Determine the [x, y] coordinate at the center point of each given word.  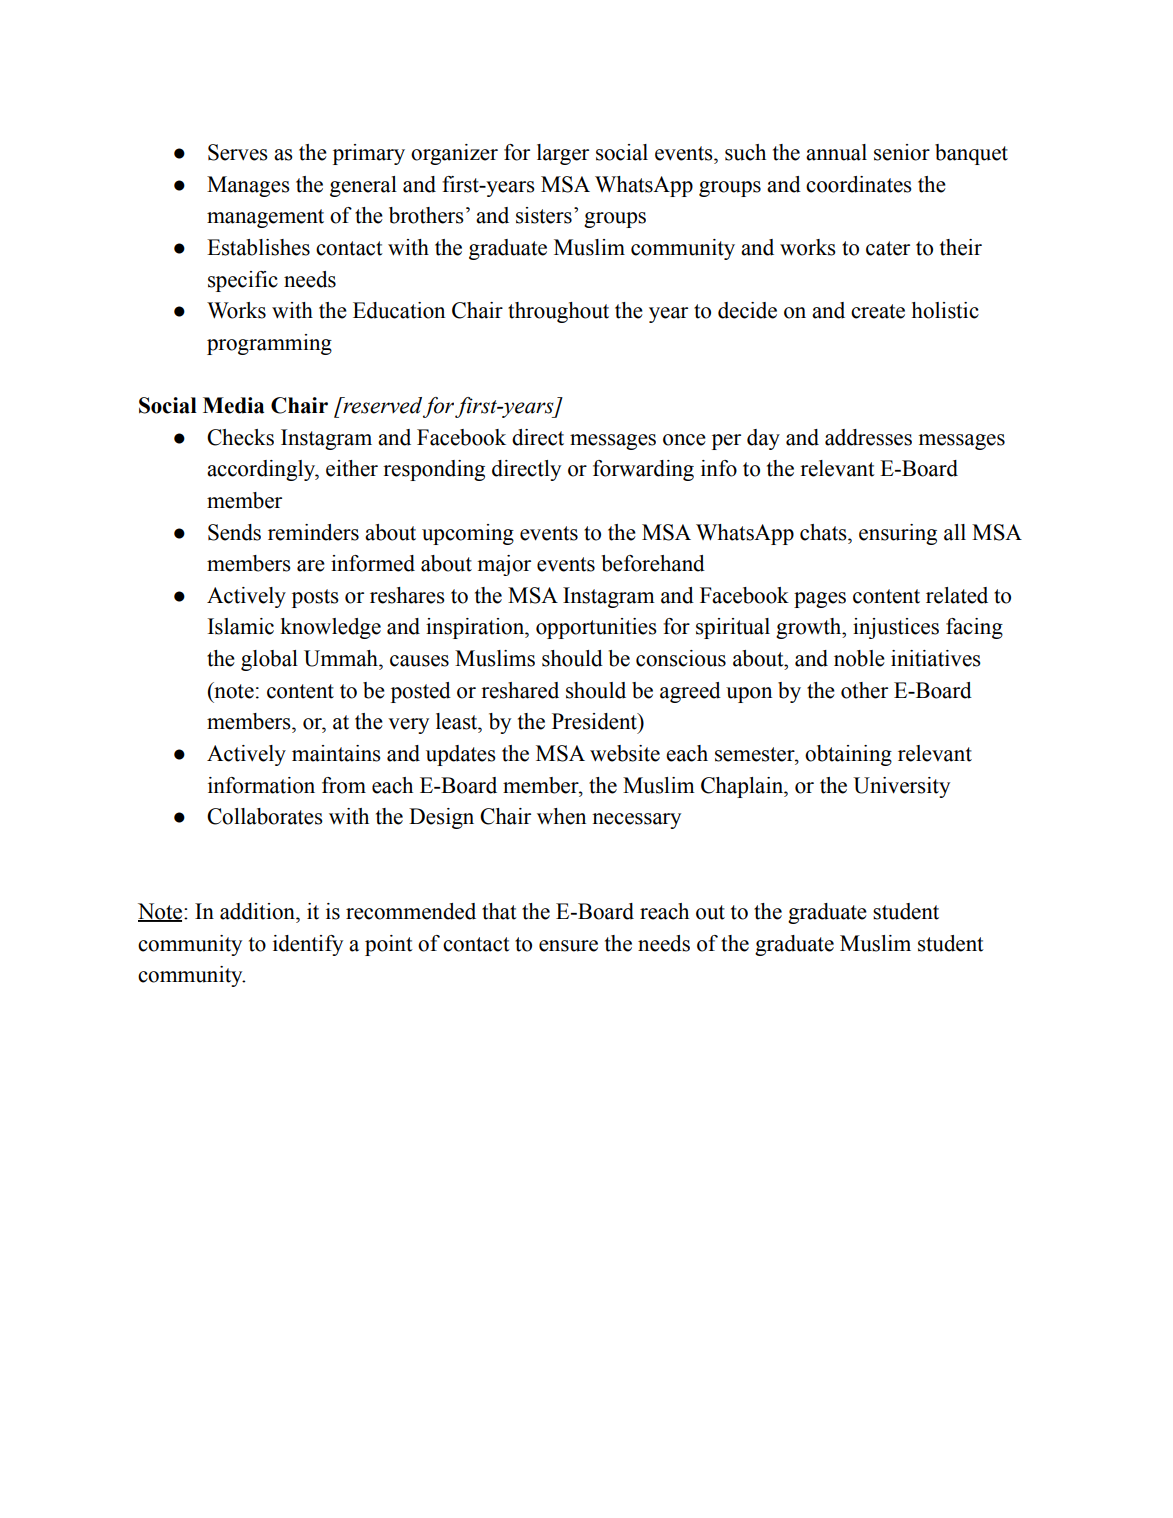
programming [269, 344]
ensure [568, 946]
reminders [313, 532]
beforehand [653, 563]
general [363, 186]
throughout [558, 312]
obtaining [848, 755]
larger [563, 154]
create [878, 311]
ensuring [898, 534]
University [901, 787]
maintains [336, 753]
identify [308, 945]
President [595, 721]
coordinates [859, 184]
